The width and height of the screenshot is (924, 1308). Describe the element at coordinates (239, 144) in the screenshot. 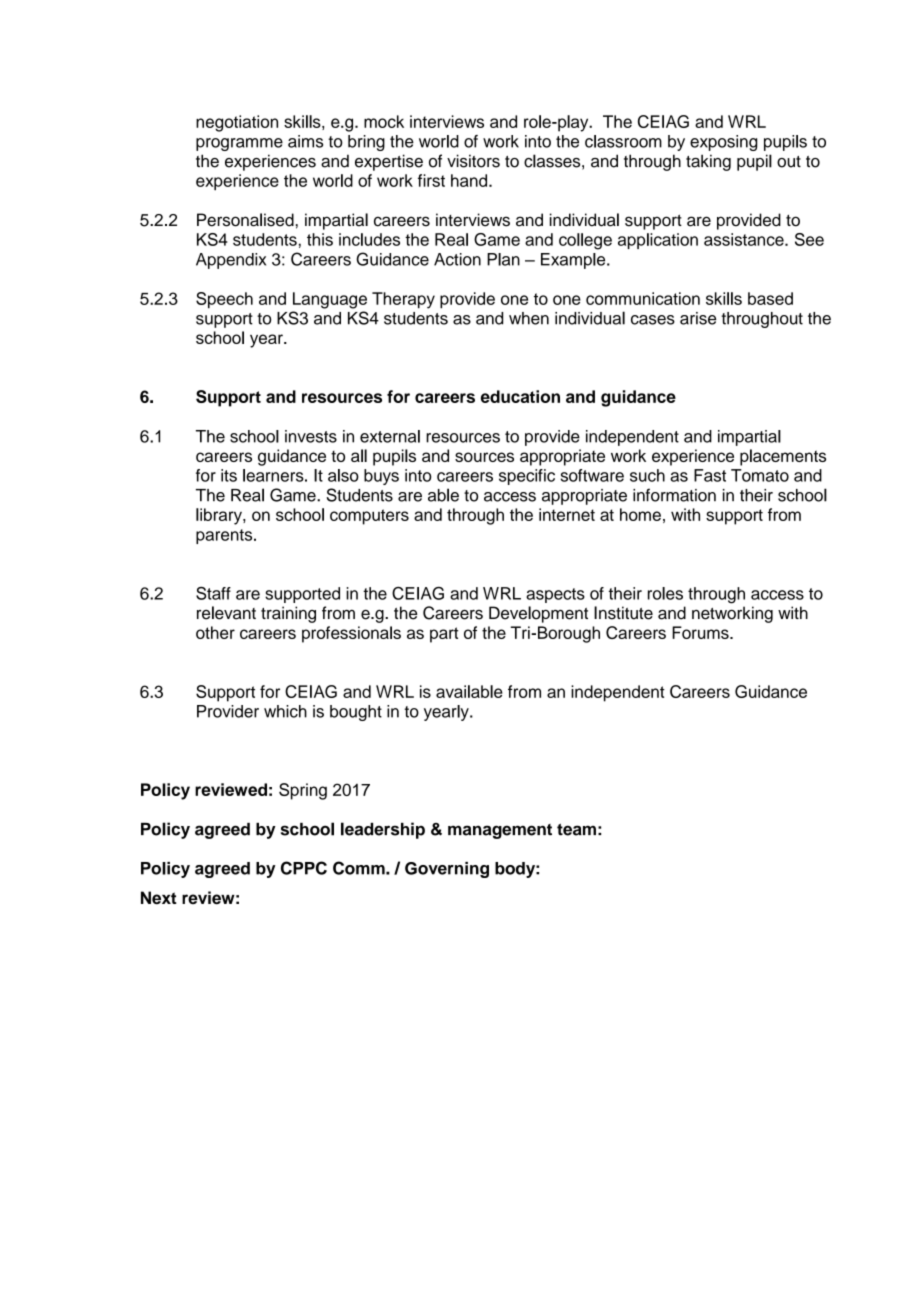

I see `programme` at that location.
